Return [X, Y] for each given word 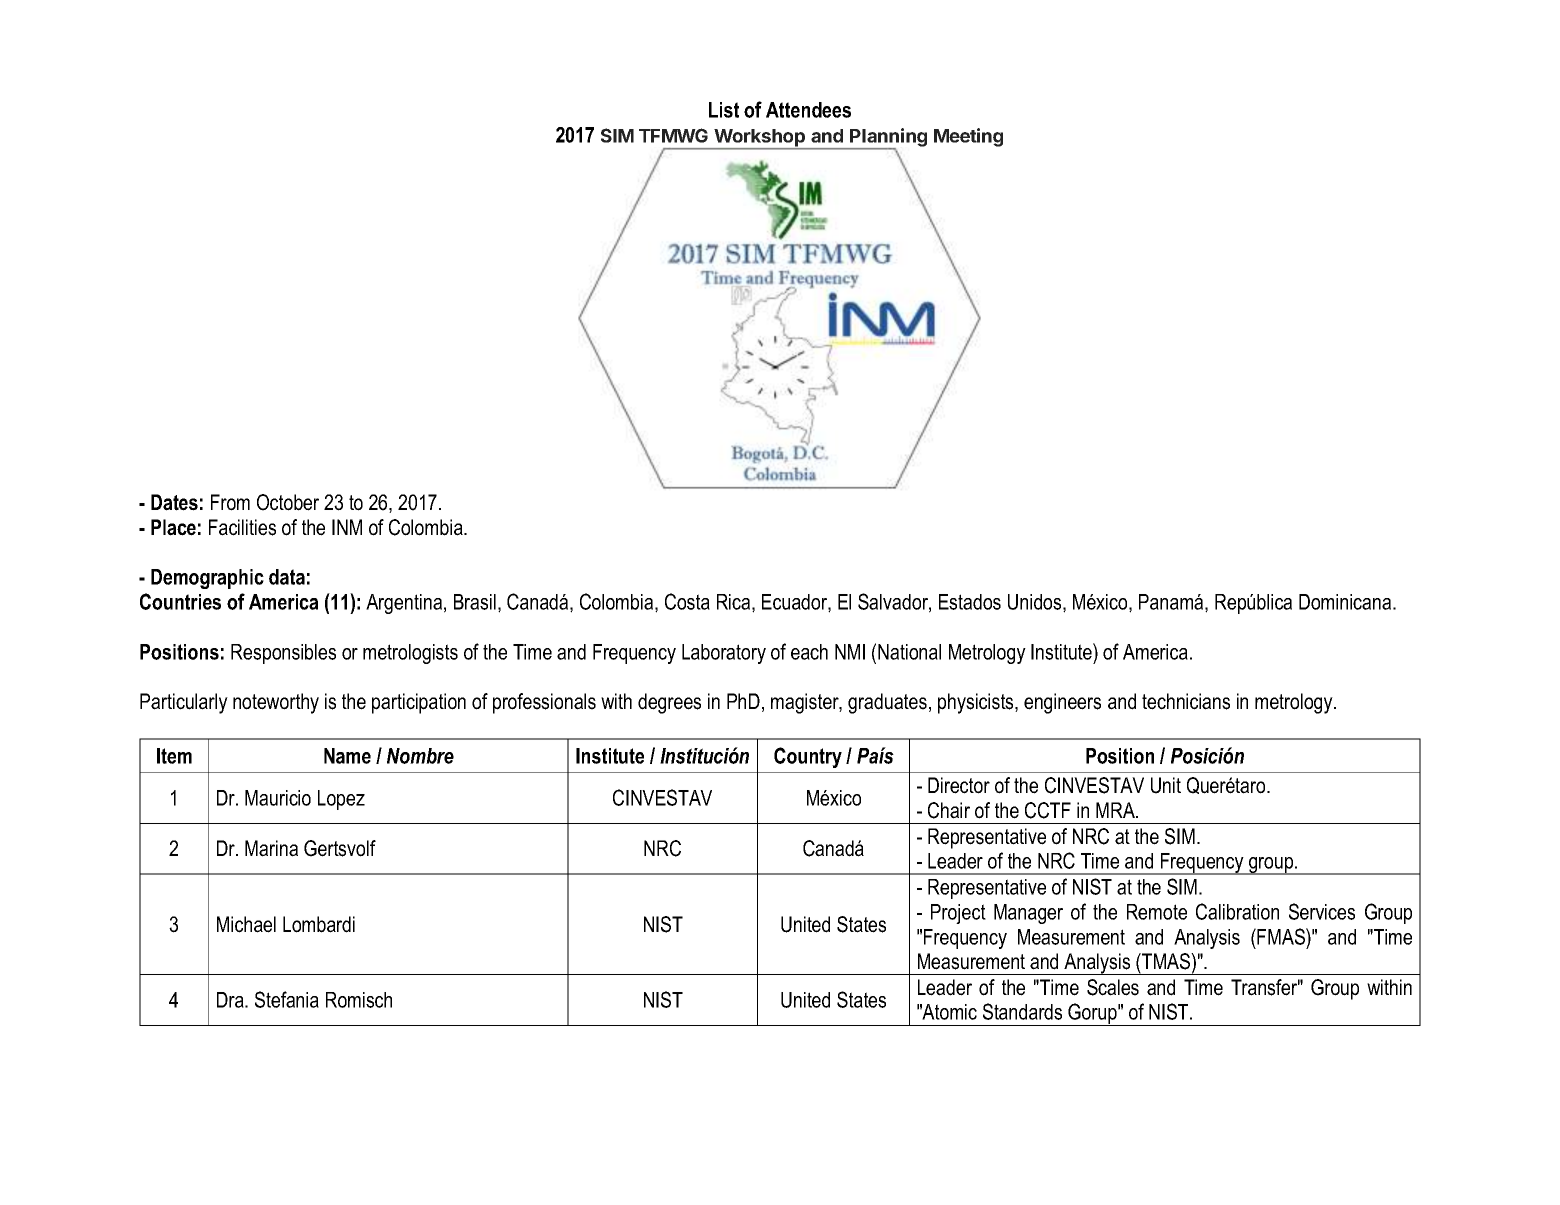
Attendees [808, 110]
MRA [1116, 810]
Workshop [760, 139]
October [288, 502]
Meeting [968, 137]
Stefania [287, 999]
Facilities [242, 527]
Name [347, 756]
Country [808, 757]
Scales [1113, 987]
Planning [887, 138]
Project [958, 914]
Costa [687, 601]
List [724, 110]
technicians [1186, 701]
